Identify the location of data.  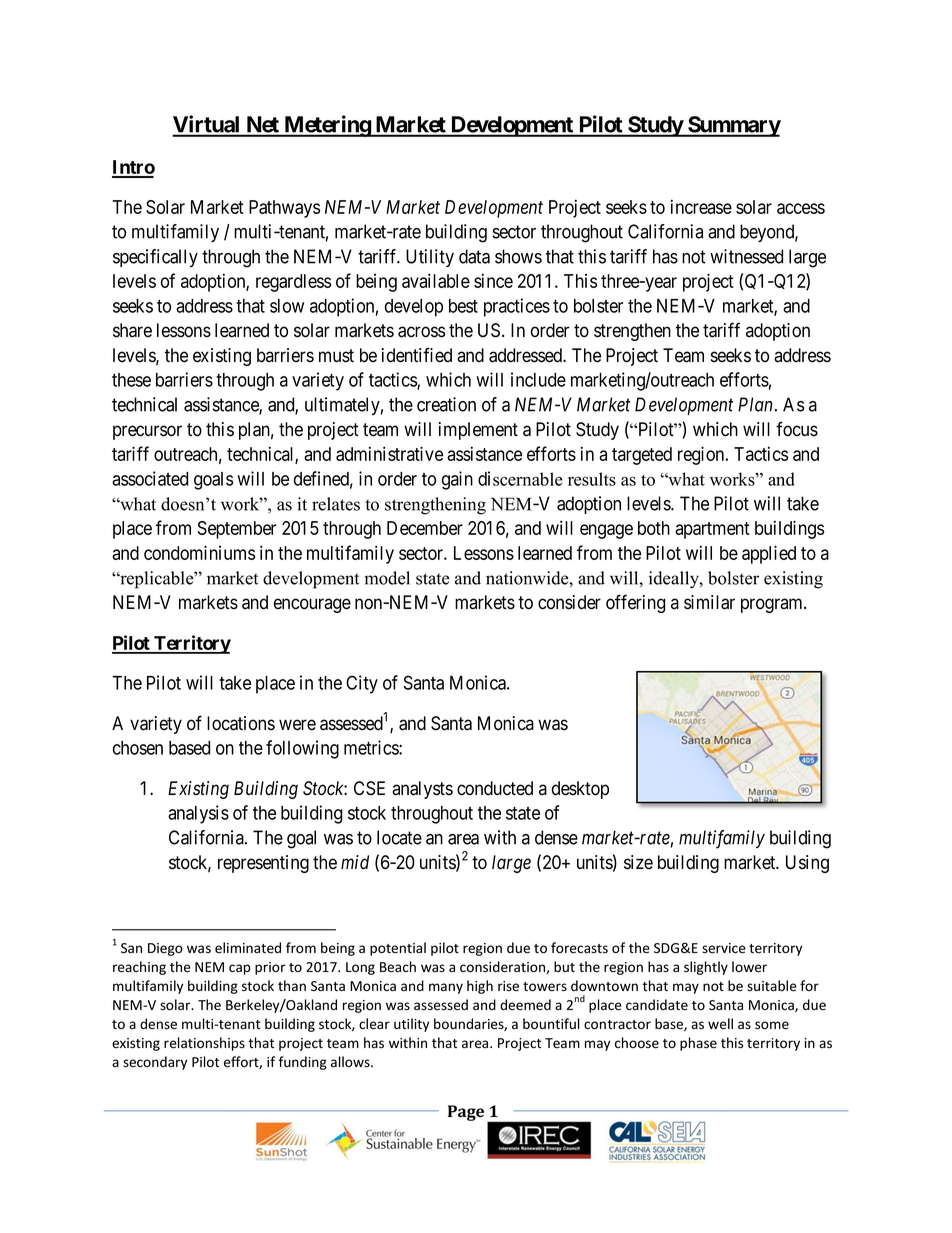
(474, 256).
